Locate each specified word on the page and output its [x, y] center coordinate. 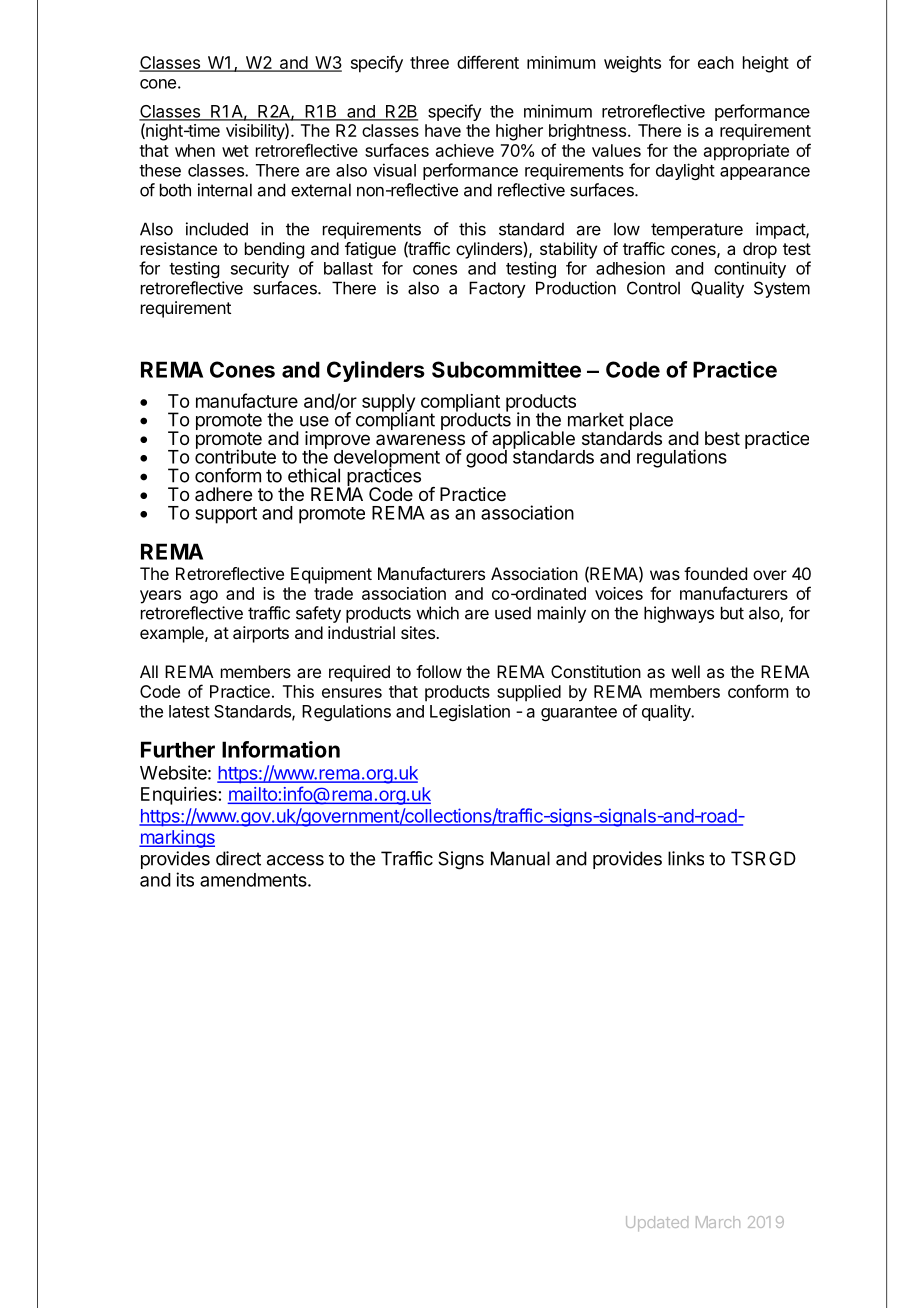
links [686, 858]
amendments [254, 880]
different [488, 62]
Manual [520, 858]
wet [235, 151]
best [722, 438]
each [716, 62]
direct [238, 858]
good [486, 458]
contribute [235, 456]
